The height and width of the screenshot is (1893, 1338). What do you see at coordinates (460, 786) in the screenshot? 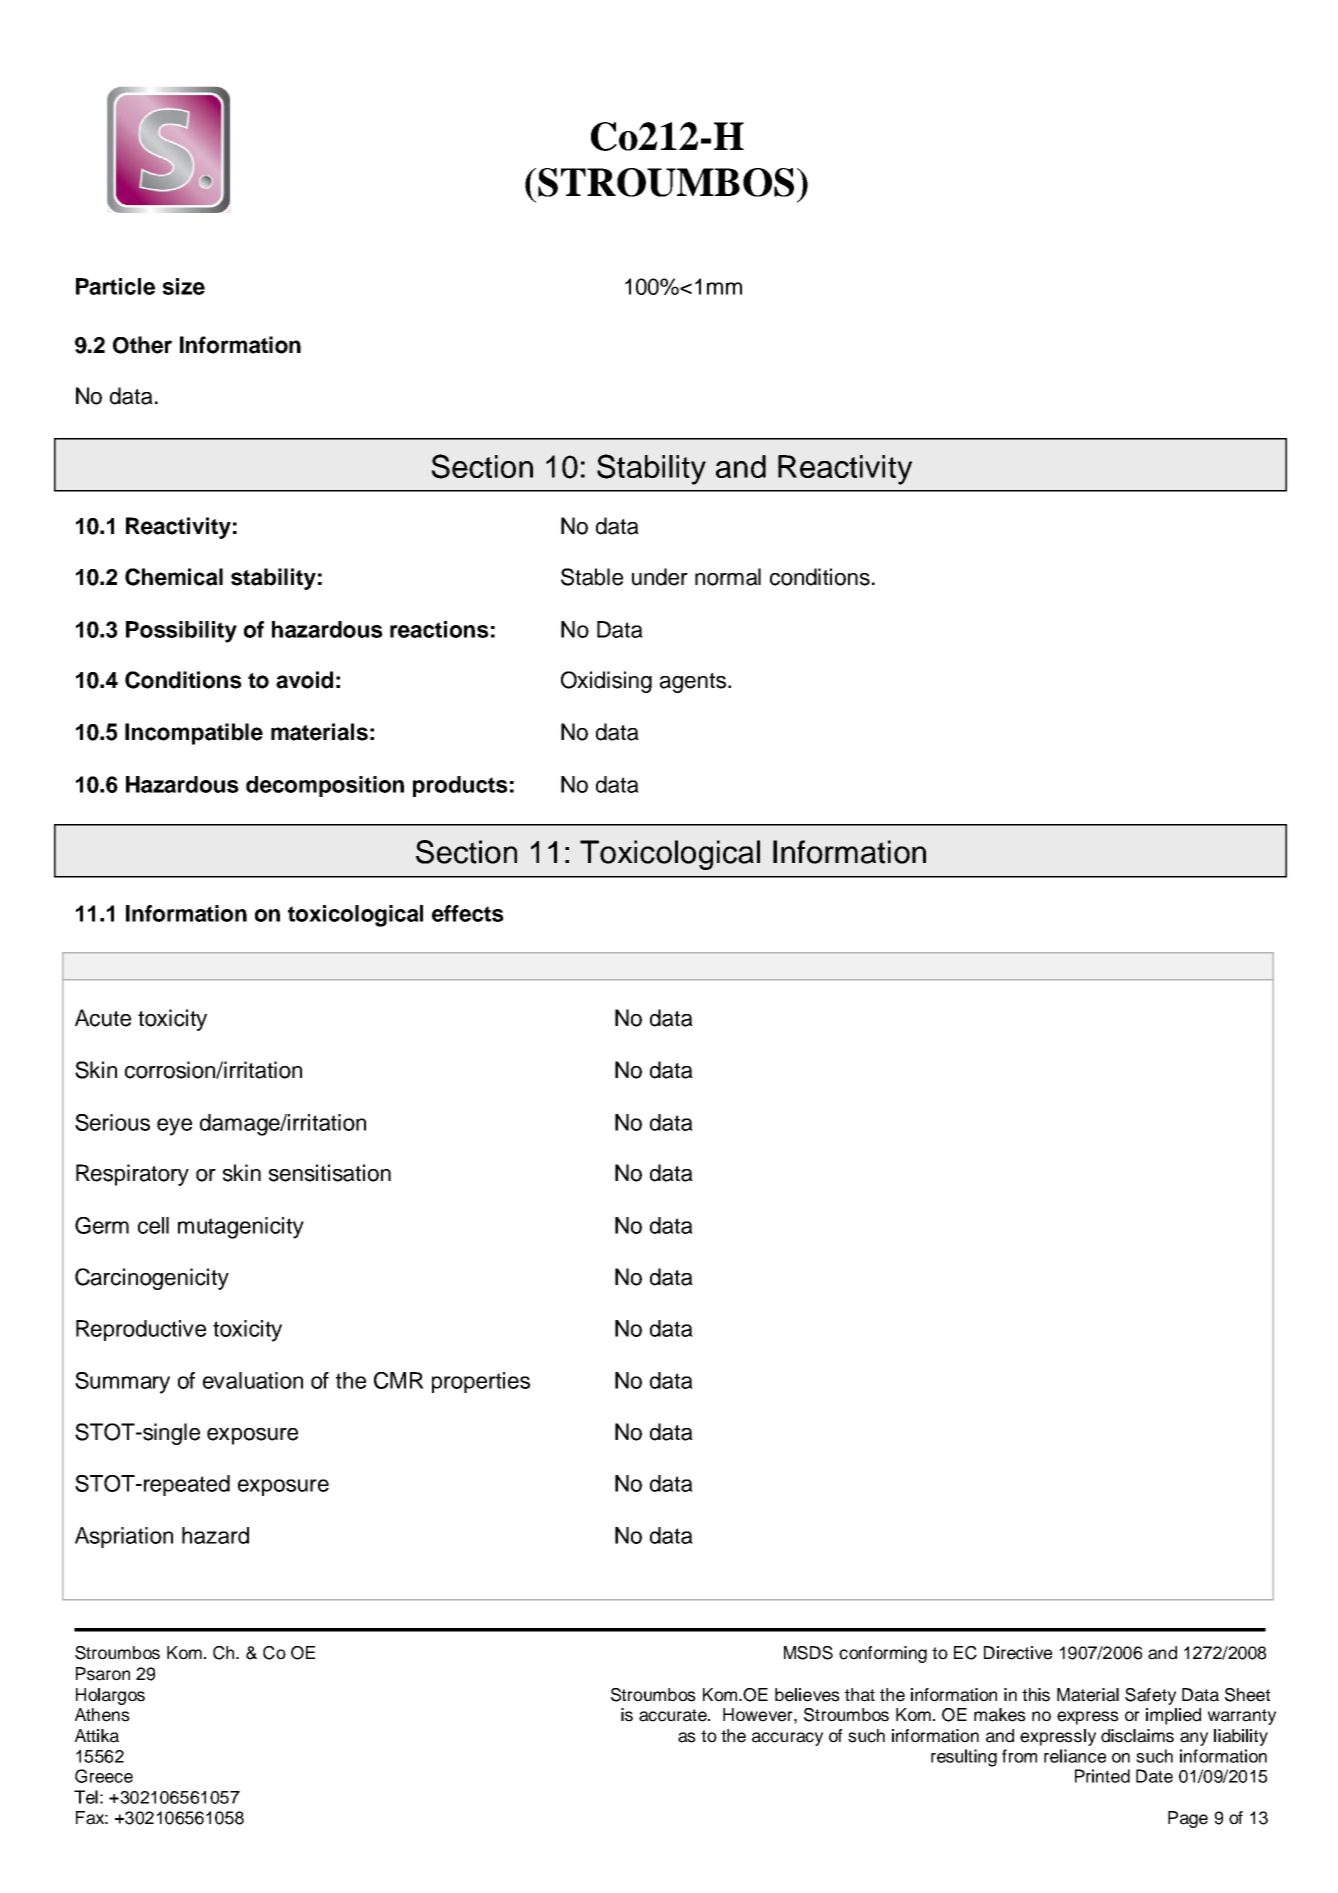
I see `products` at bounding box center [460, 786].
